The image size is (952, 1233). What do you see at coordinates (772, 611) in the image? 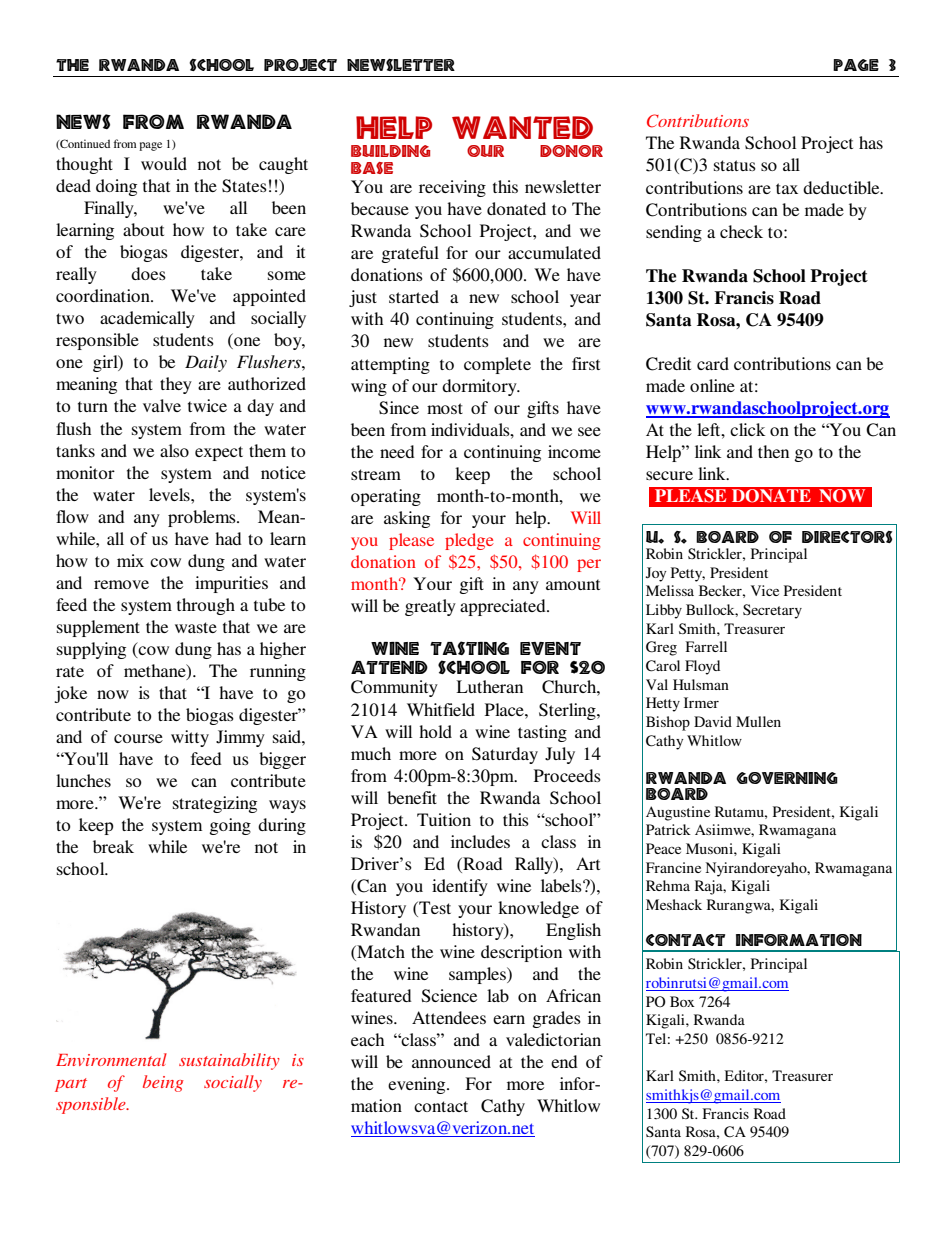
I see `Secretary` at bounding box center [772, 611].
